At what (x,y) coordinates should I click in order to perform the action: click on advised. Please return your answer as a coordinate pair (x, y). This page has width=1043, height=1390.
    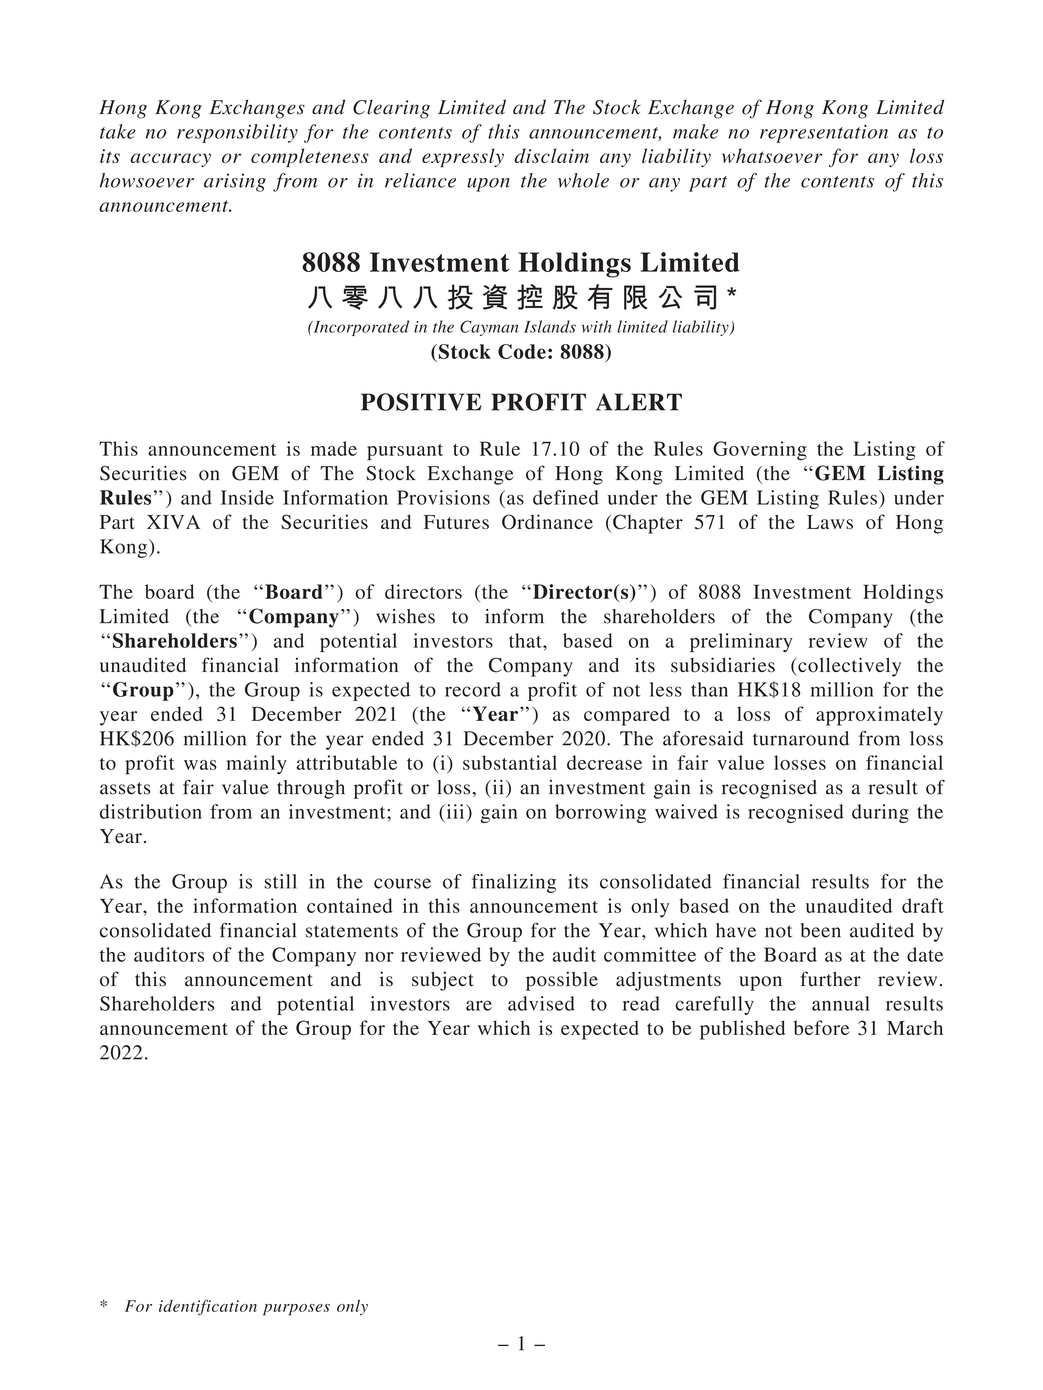
    Looking at the image, I should click on (541, 1003).
